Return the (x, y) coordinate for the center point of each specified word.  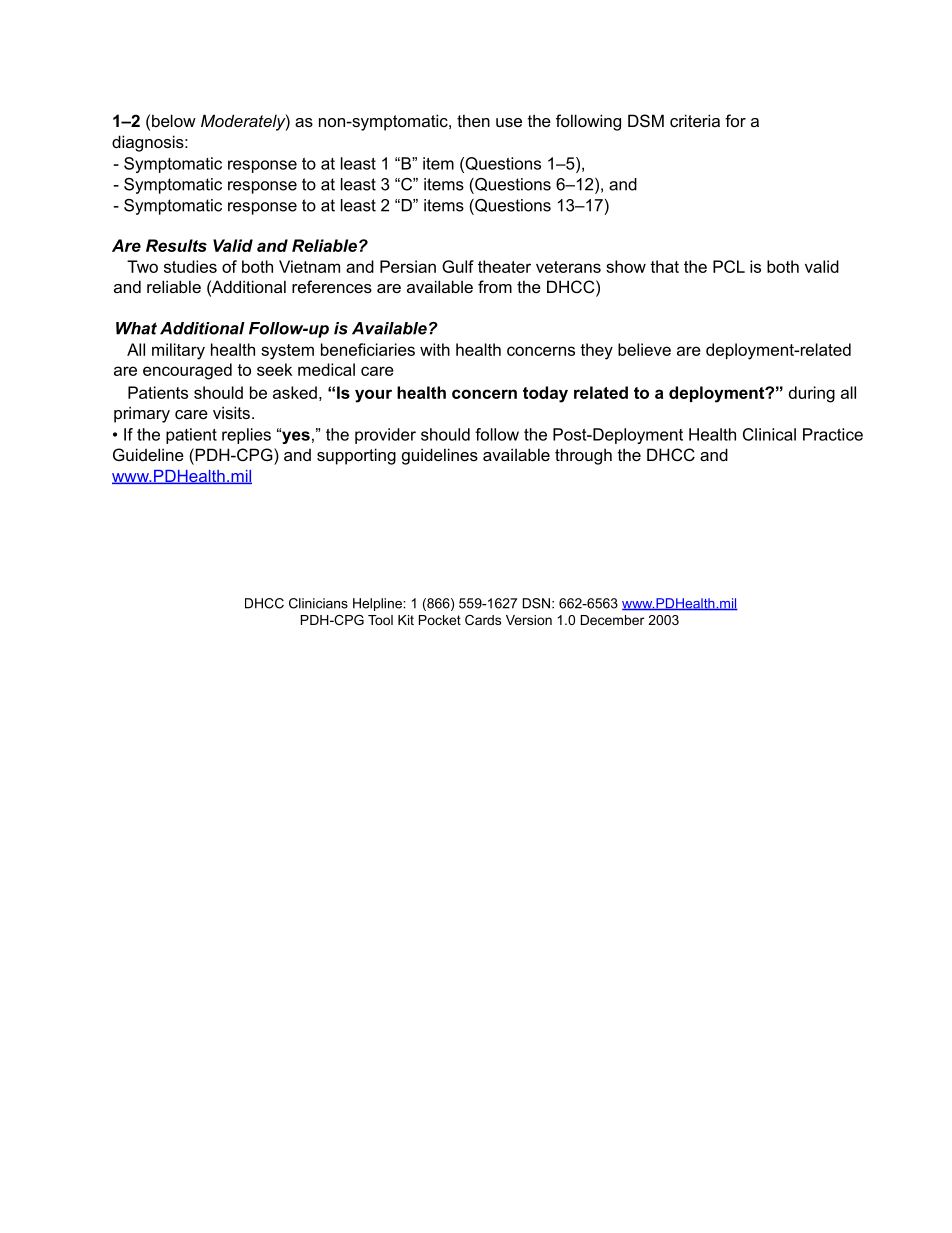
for (735, 120)
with (435, 349)
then (473, 120)
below (174, 120)
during (812, 394)
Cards (483, 620)
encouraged (187, 371)
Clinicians (318, 603)
